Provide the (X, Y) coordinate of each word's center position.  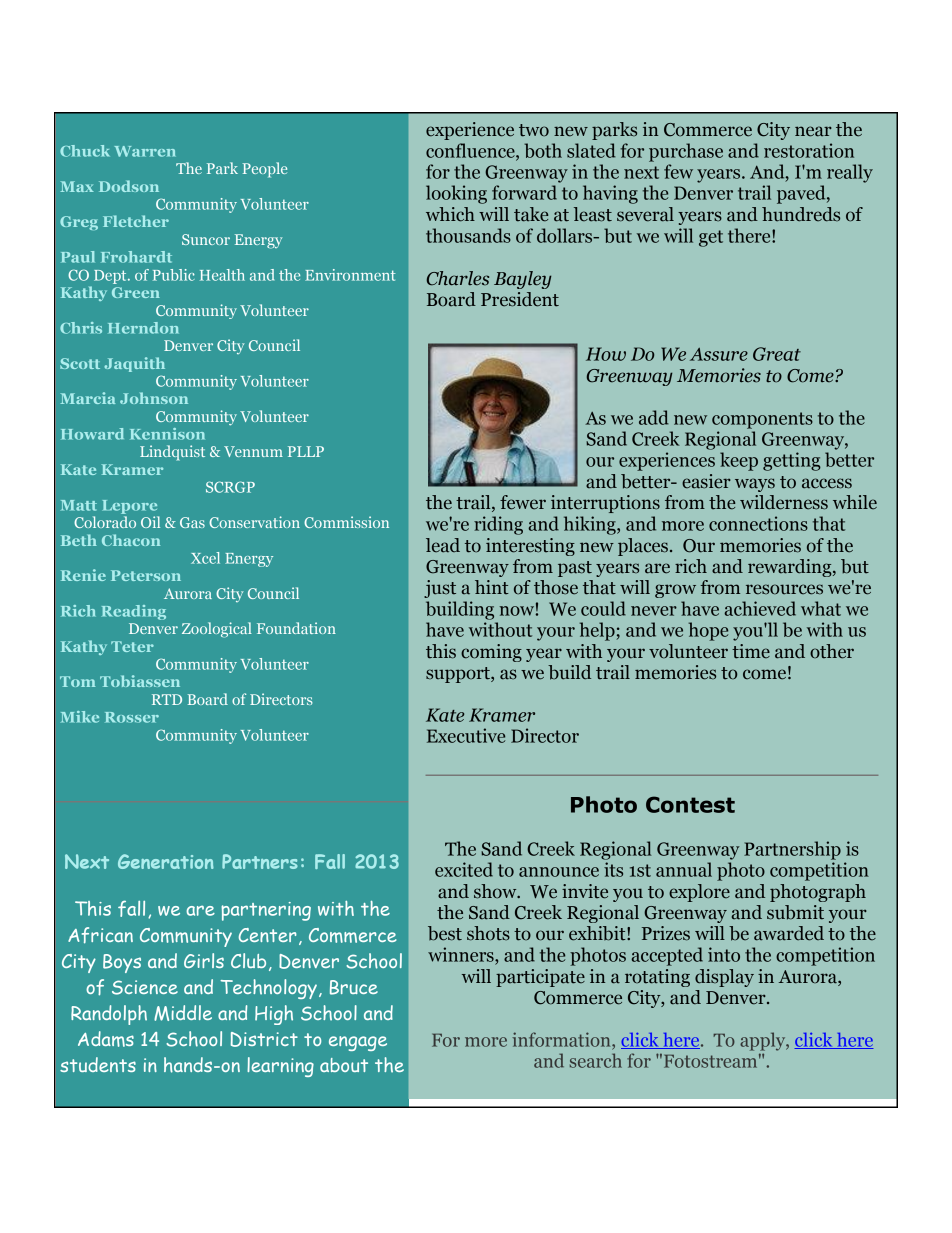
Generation (166, 861)
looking (456, 194)
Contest (690, 804)
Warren (144, 151)
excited (464, 869)
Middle (183, 1013)
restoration (809, 150)
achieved (760, 608)
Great (777, 354)
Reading (134, 612)
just (440, 589)
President (520, 299)
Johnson (154, 398)
